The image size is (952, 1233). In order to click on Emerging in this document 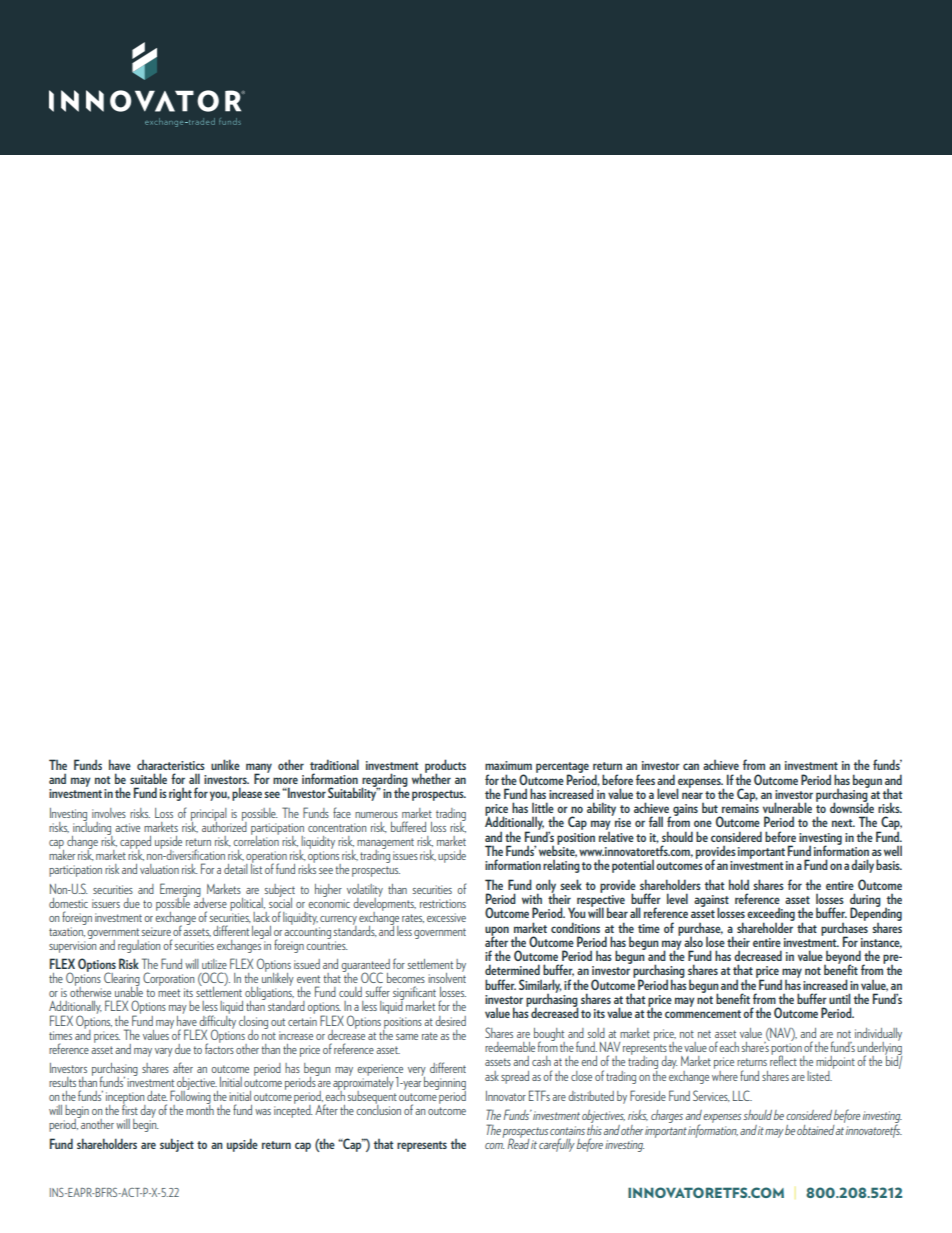, I will do `click(181, 891)`.
